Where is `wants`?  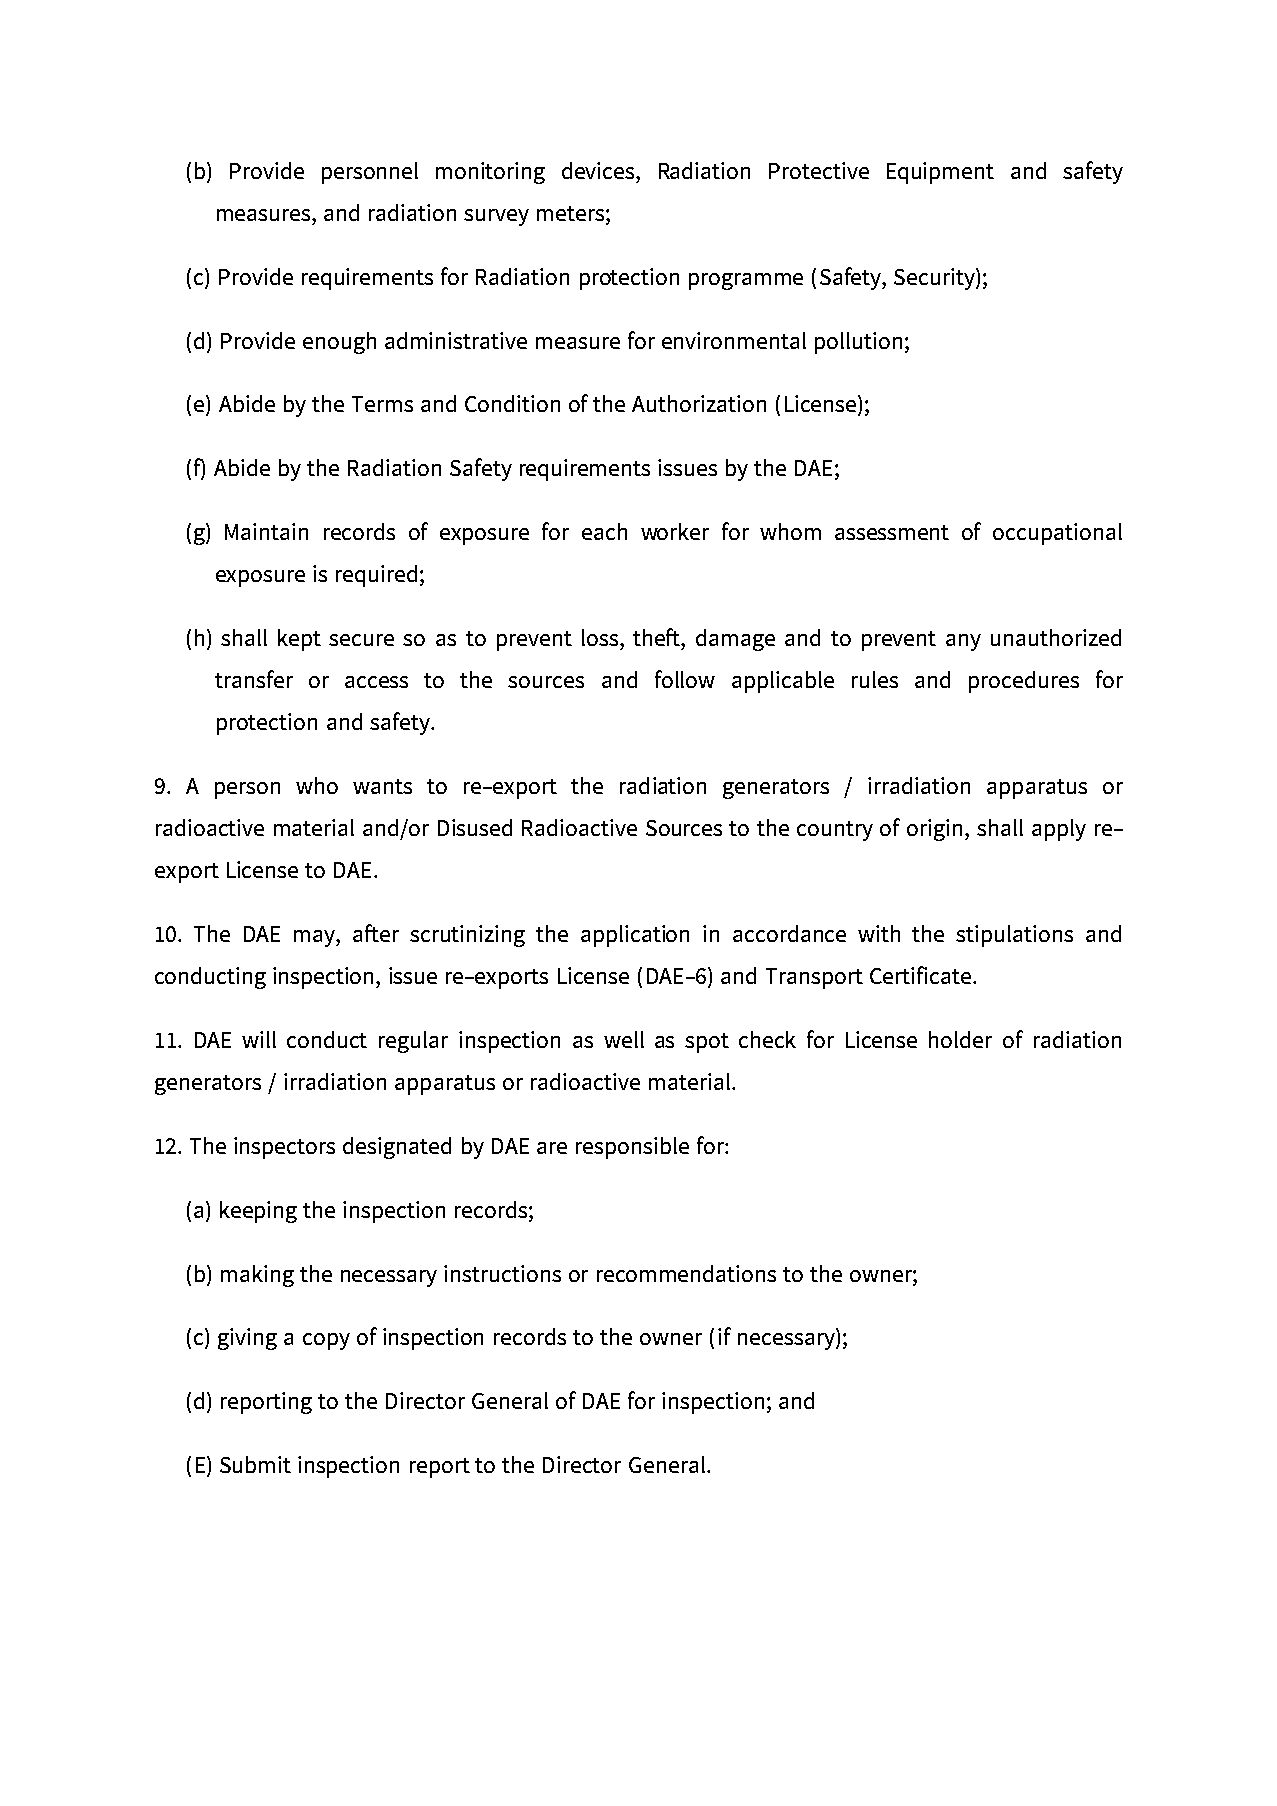
wants is located at coordinates (382, 786).
